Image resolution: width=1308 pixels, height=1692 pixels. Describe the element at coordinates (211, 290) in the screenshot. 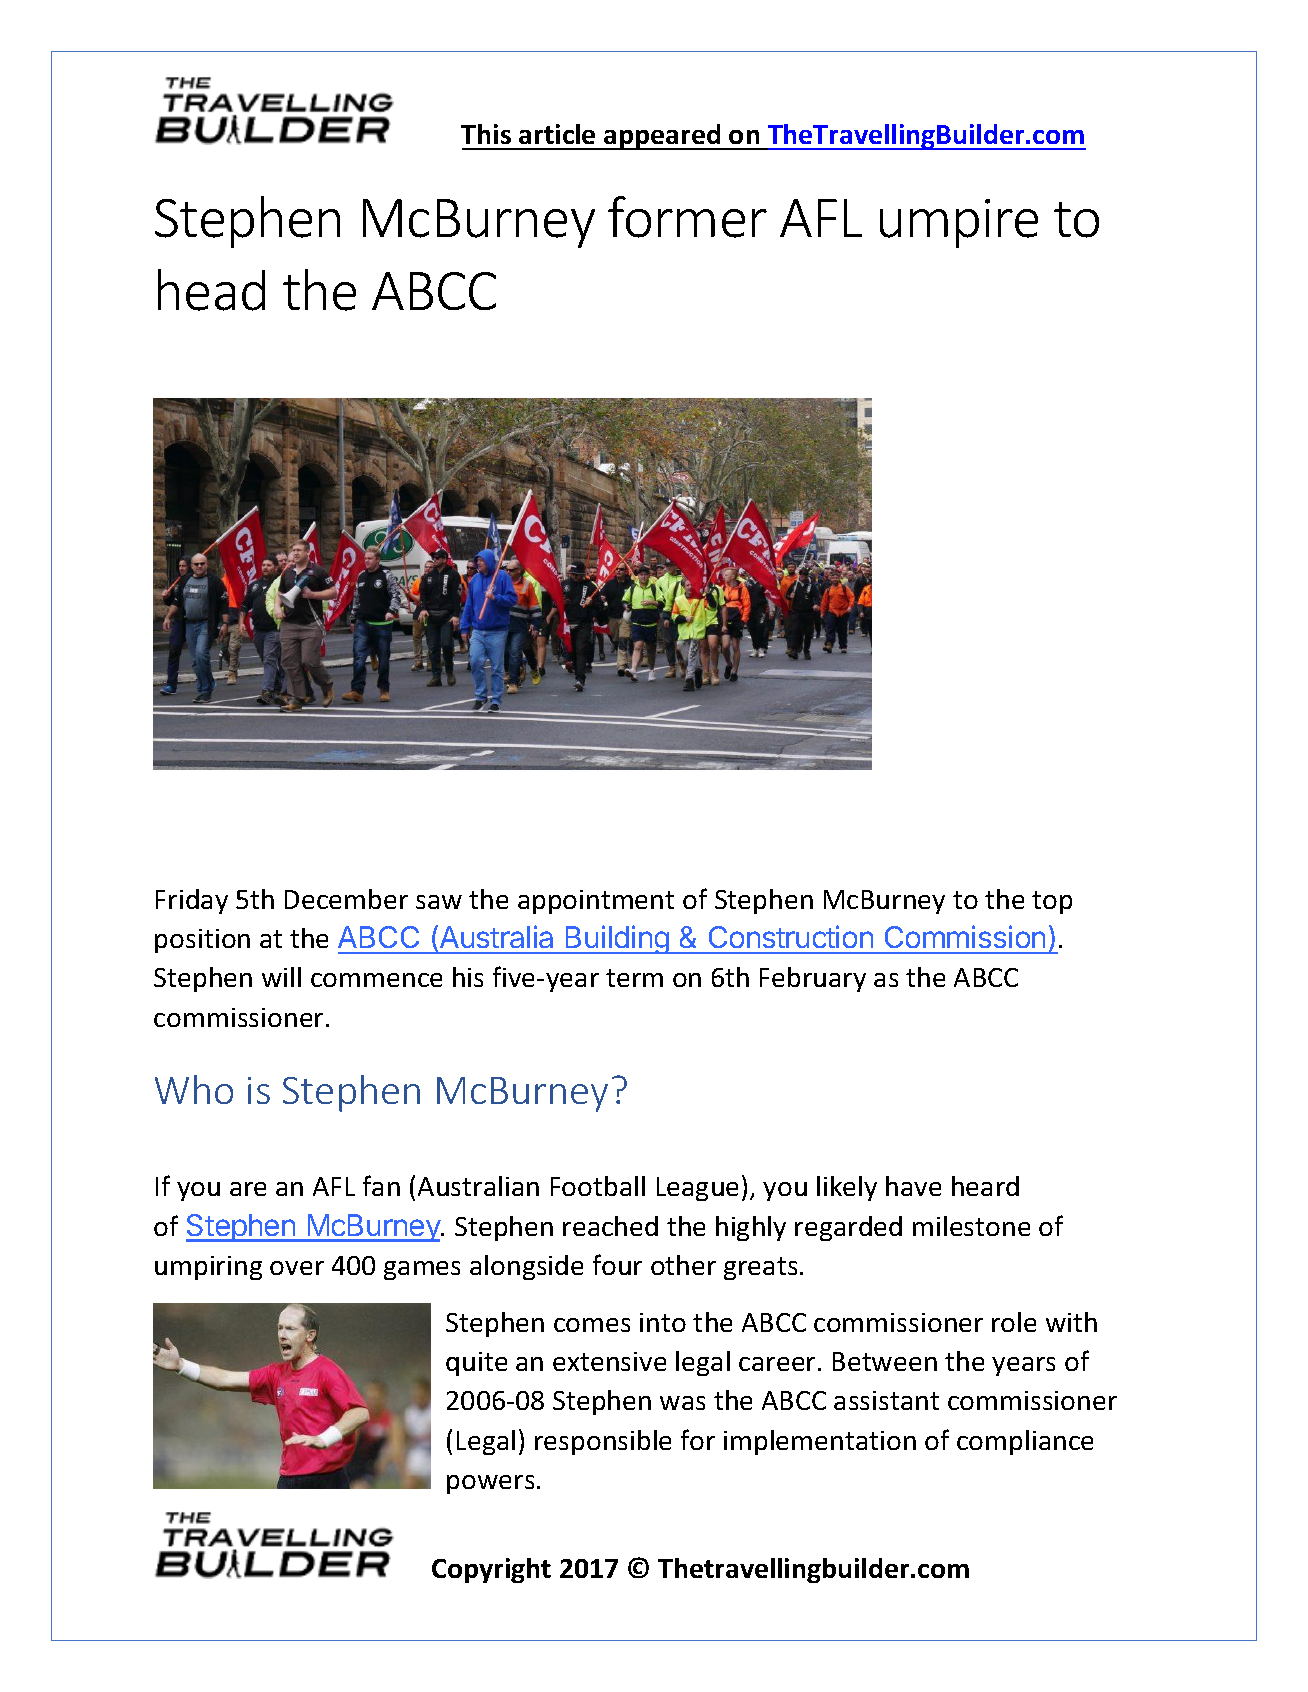

I see `head` at that location.
